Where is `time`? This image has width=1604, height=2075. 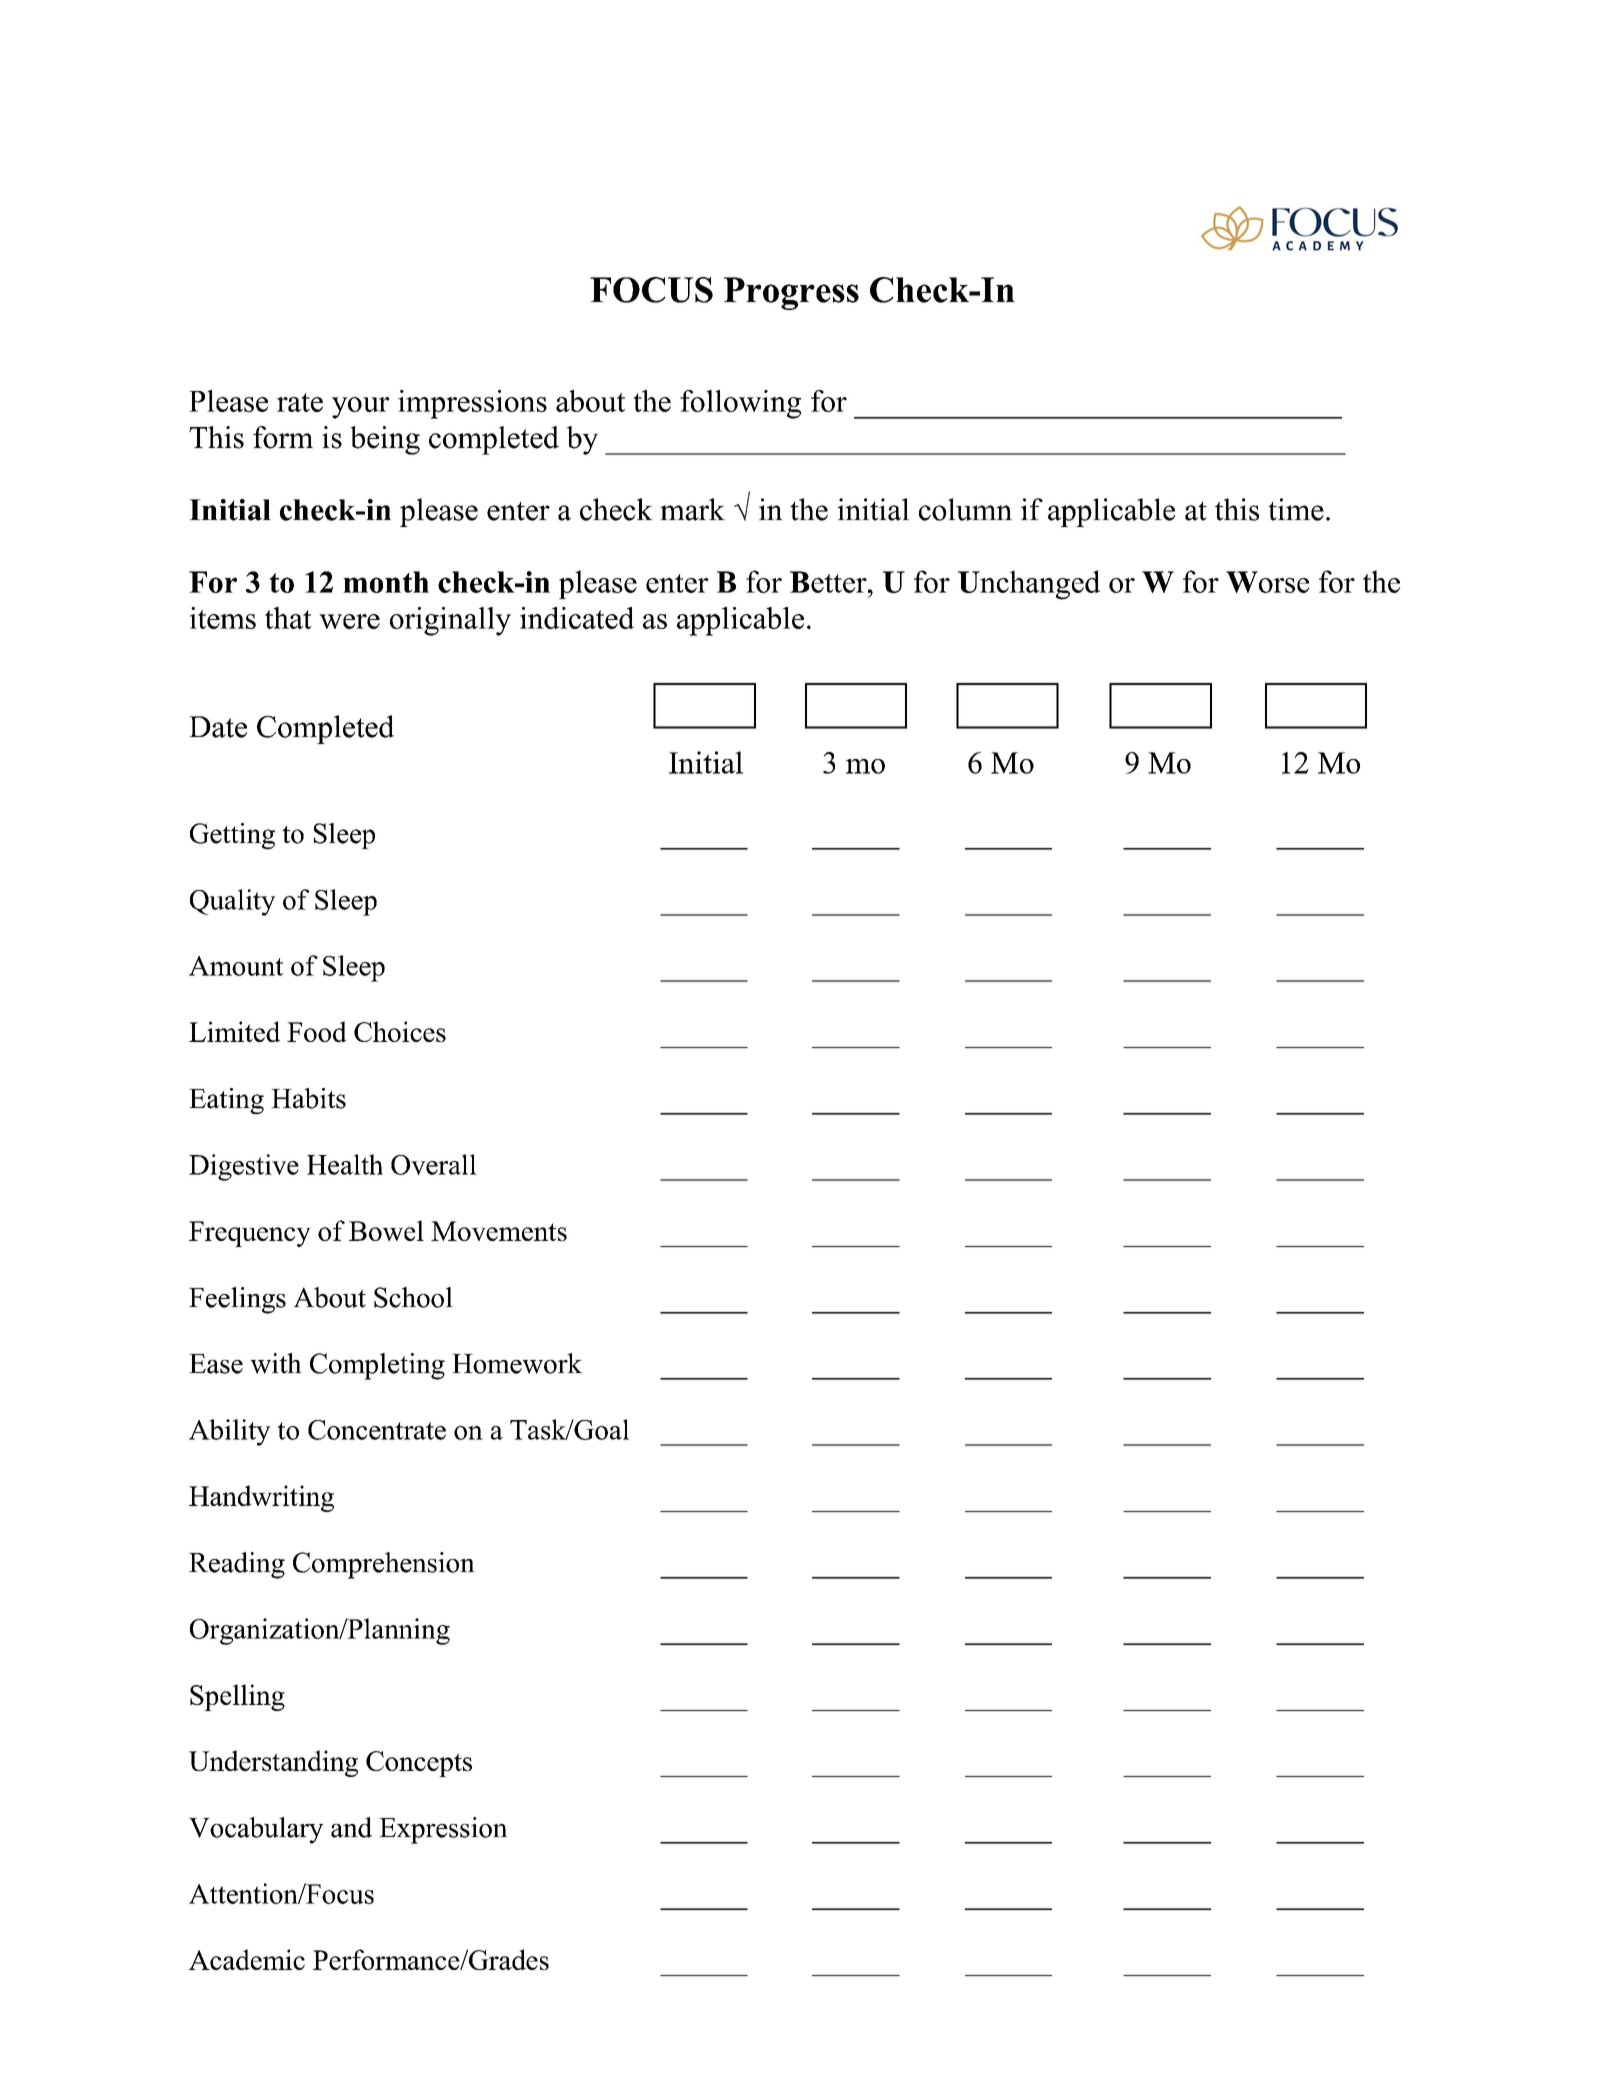
time is located at coordinates (1296, 509).
